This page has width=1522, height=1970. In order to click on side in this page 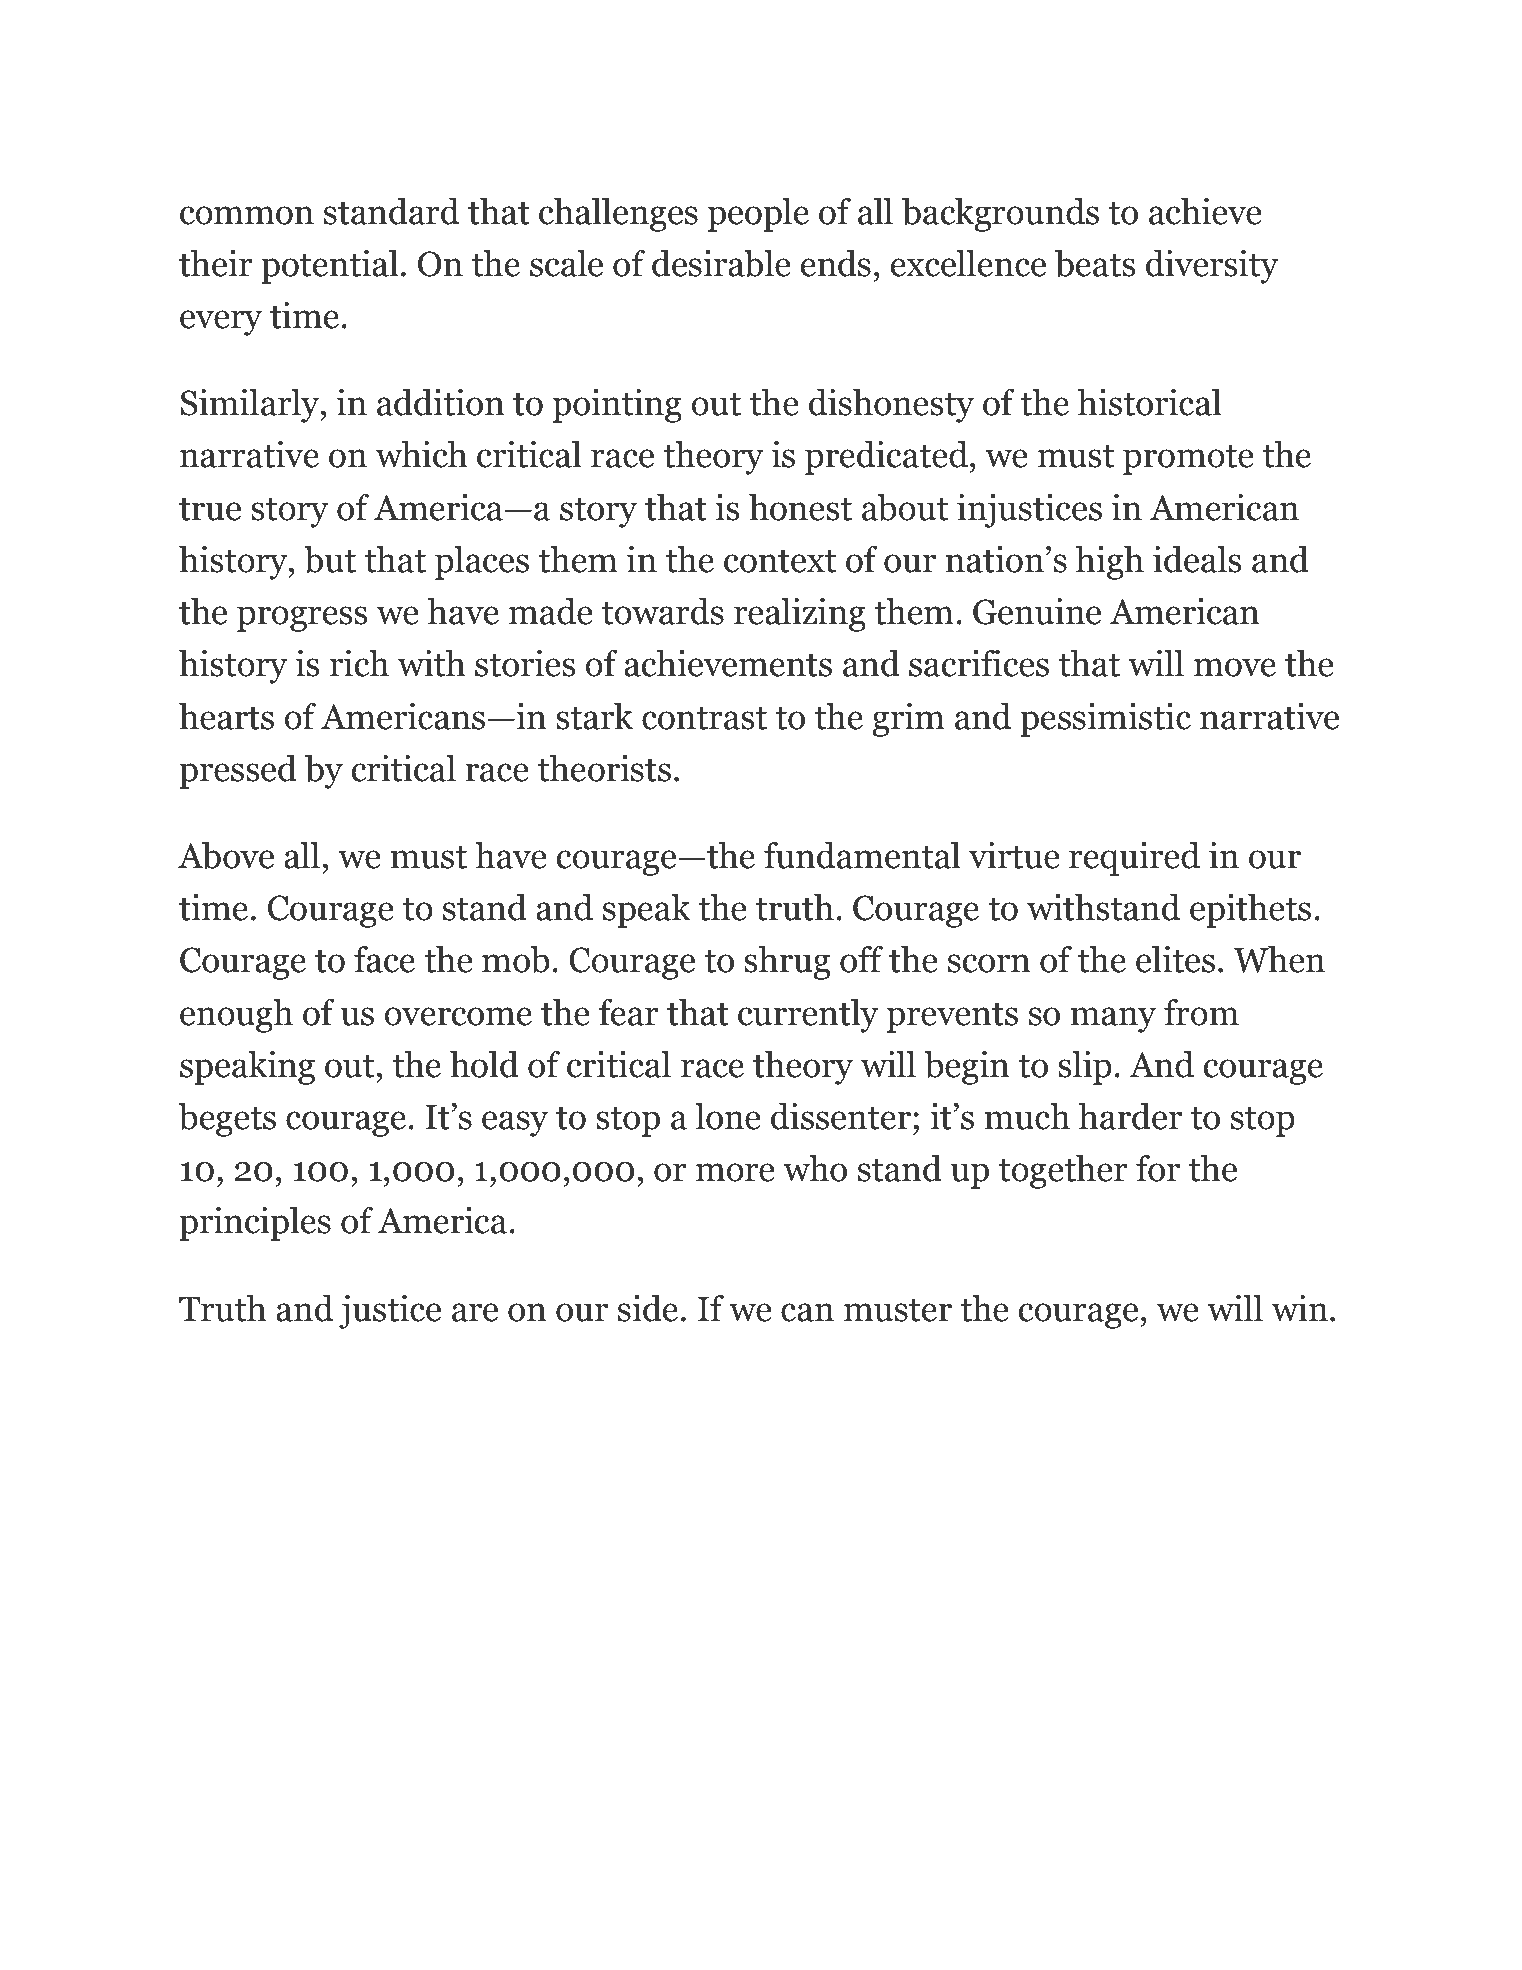, I will do `click(648, 1308)`.
